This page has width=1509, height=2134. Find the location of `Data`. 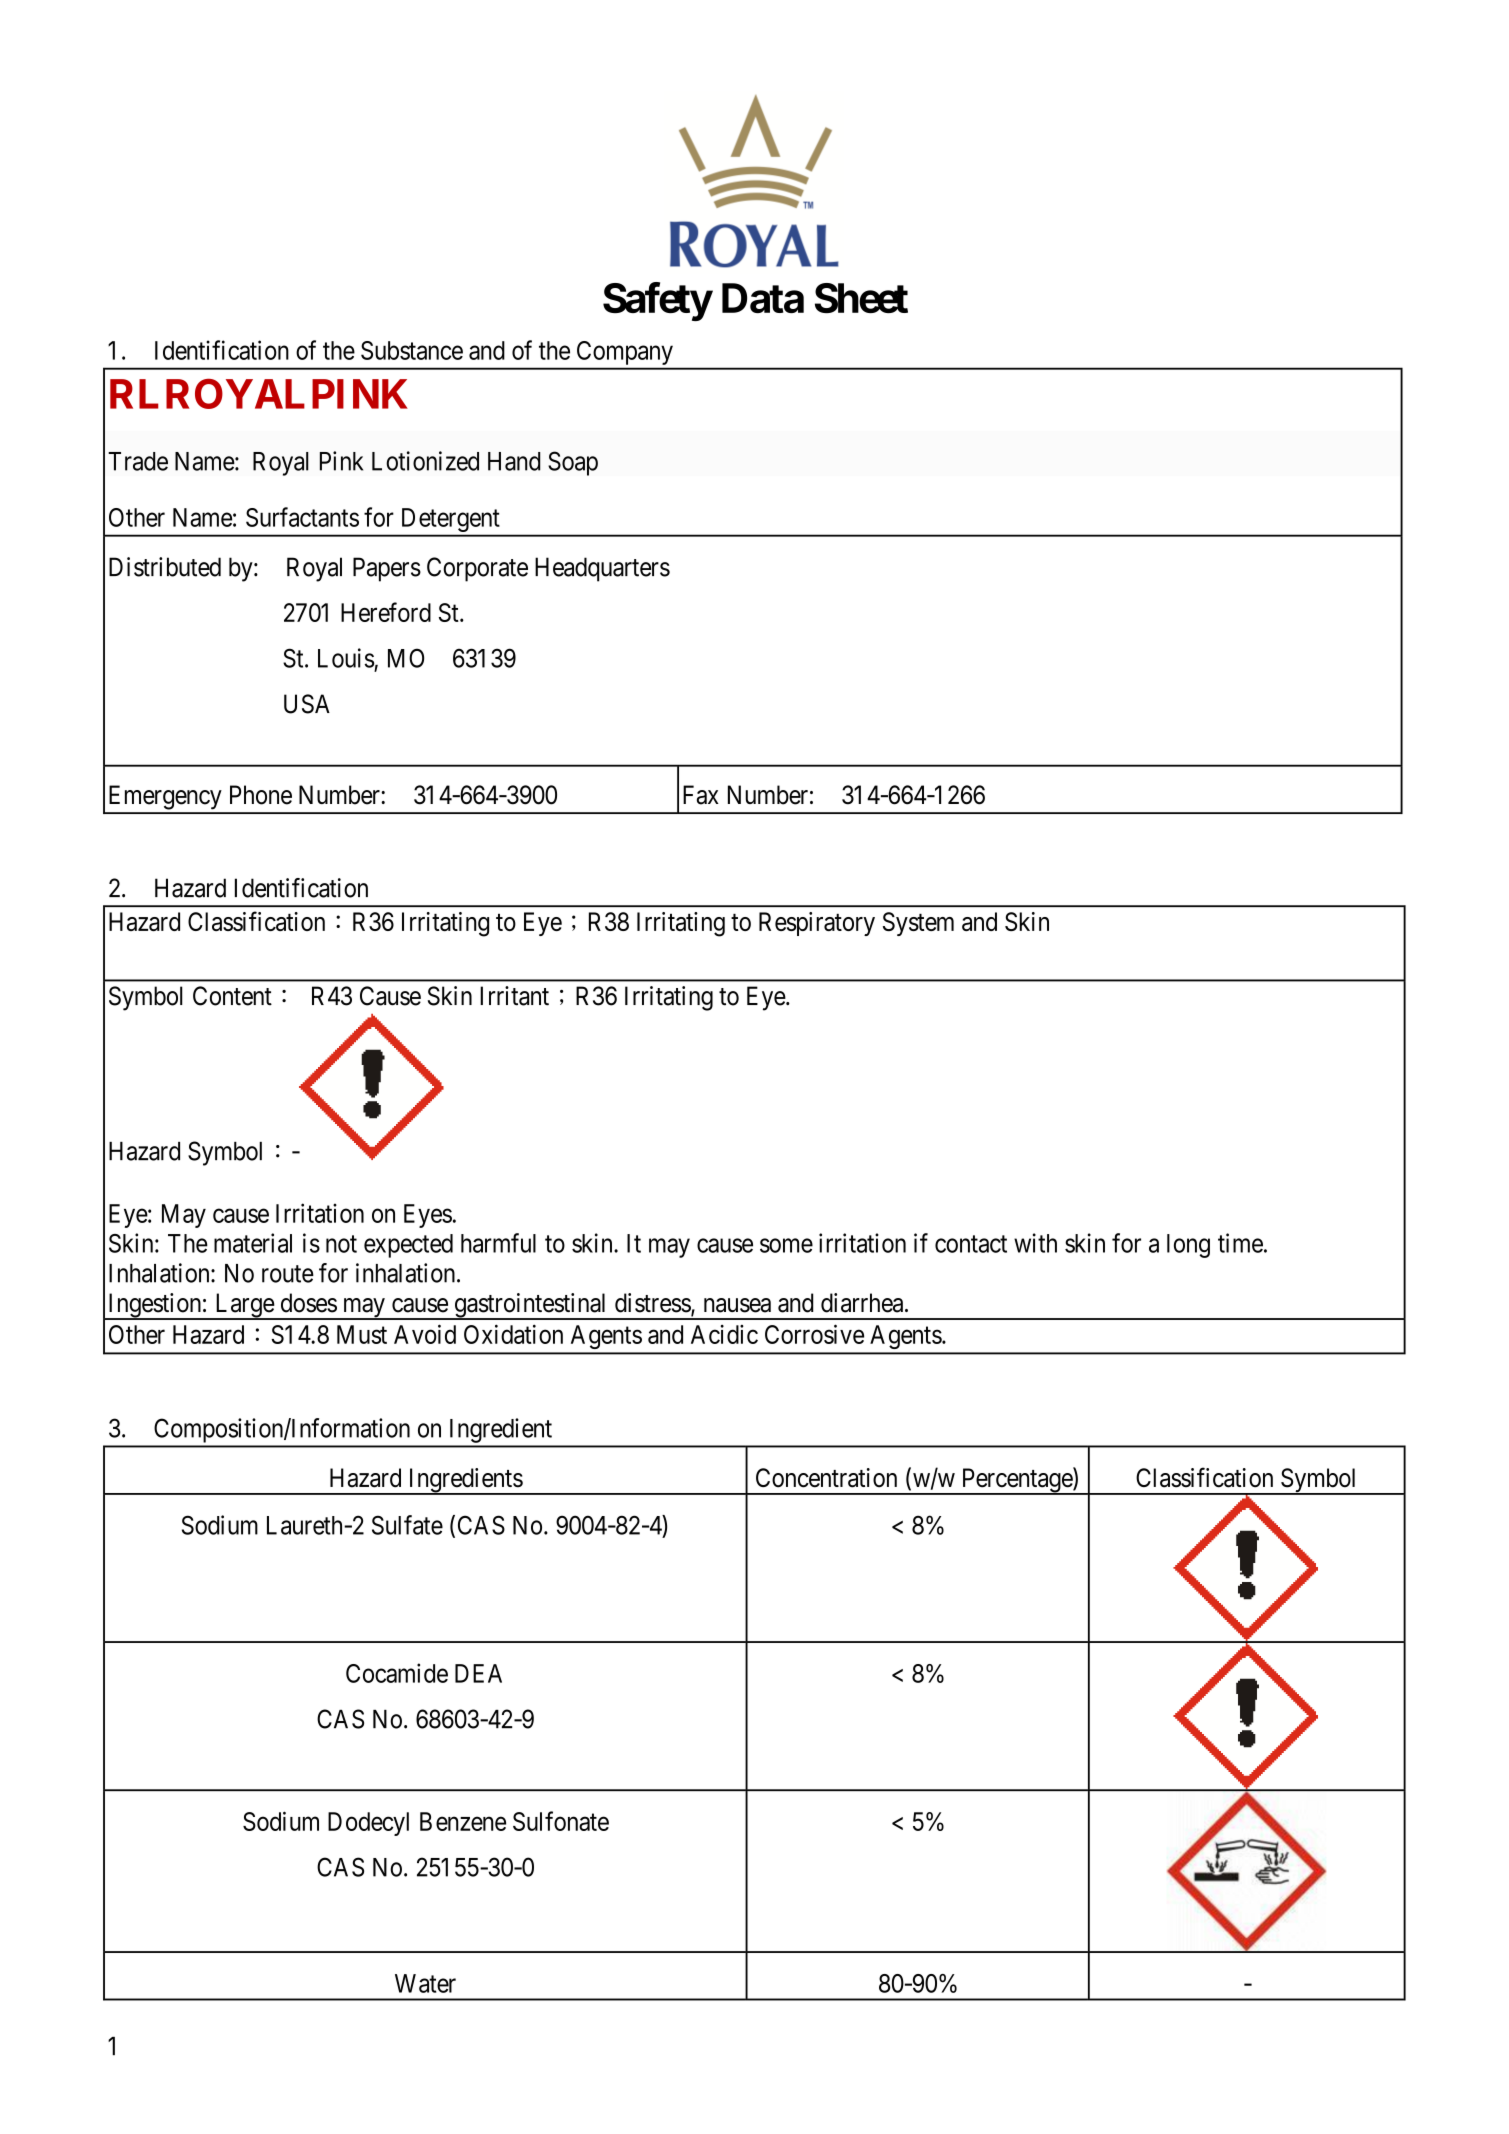

Data is located at coordinates (763, 298).
